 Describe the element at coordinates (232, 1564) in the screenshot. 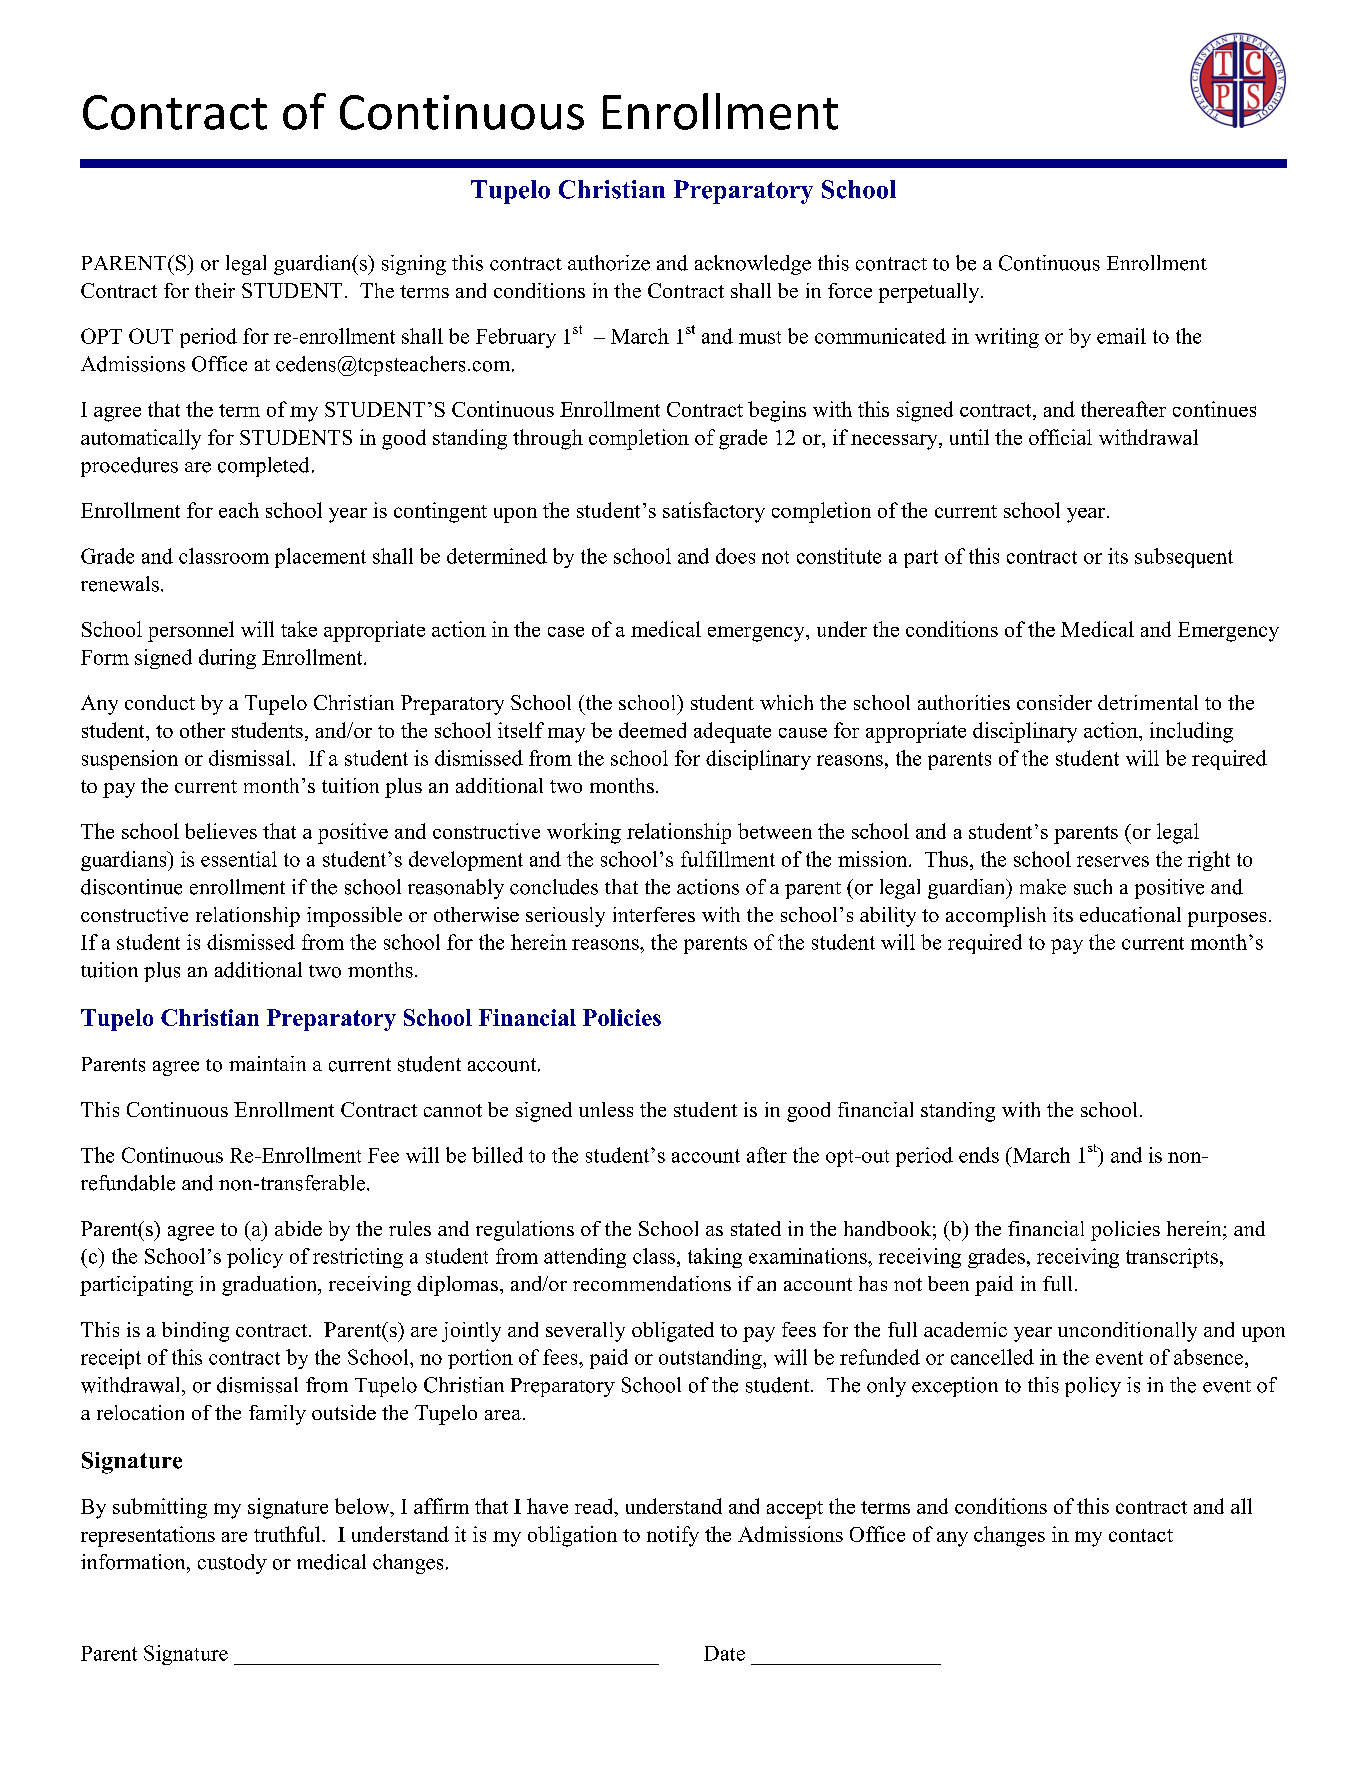

I see `custody` at that location.
